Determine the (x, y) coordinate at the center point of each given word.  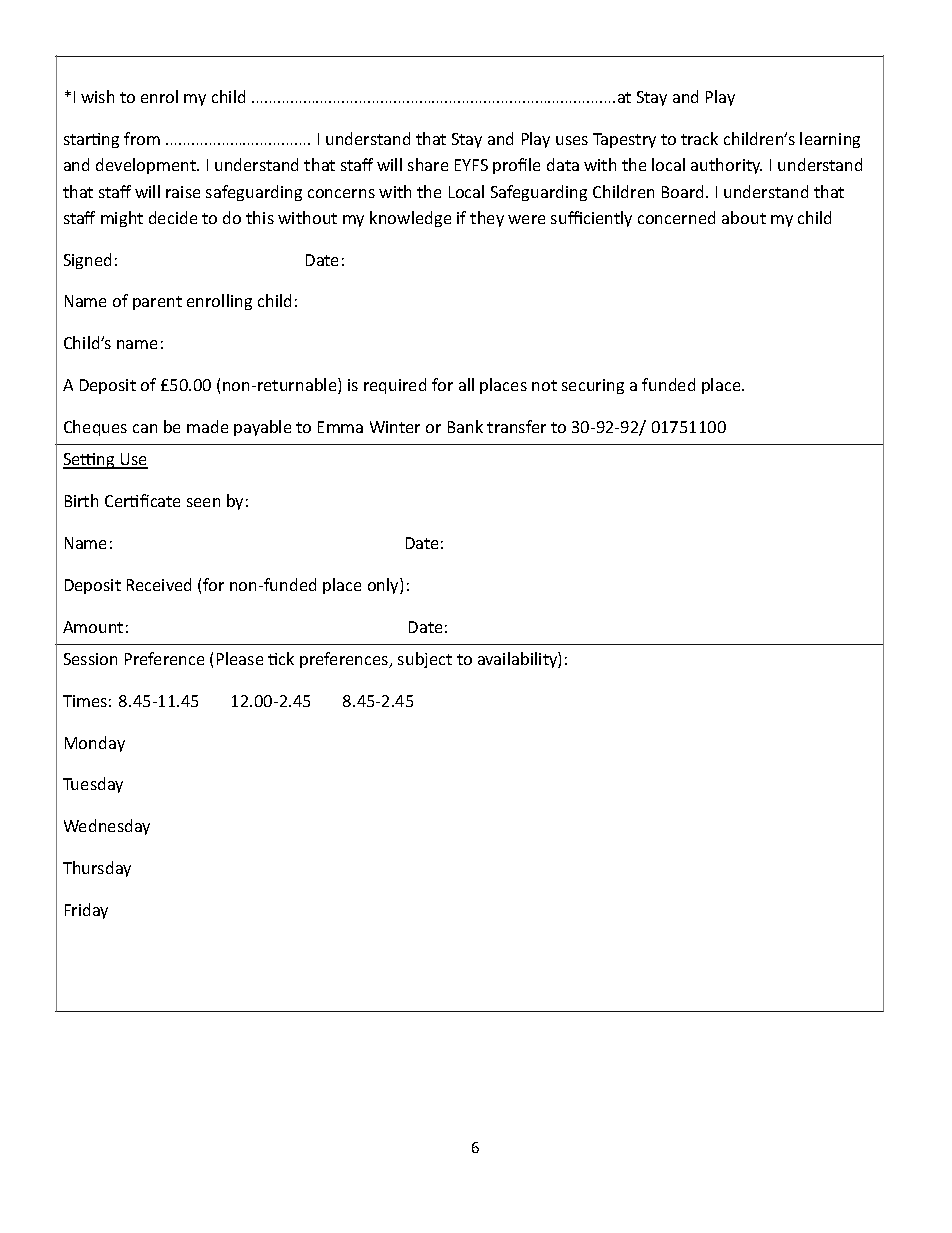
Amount (93, 627)
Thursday (97, 869)
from (142, 138)
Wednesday (107, 827)
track (699, 138)
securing (593, 386)
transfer (516, 426)
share (428, 164)
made (207, 426)
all (466, 384)
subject (425, 660)
